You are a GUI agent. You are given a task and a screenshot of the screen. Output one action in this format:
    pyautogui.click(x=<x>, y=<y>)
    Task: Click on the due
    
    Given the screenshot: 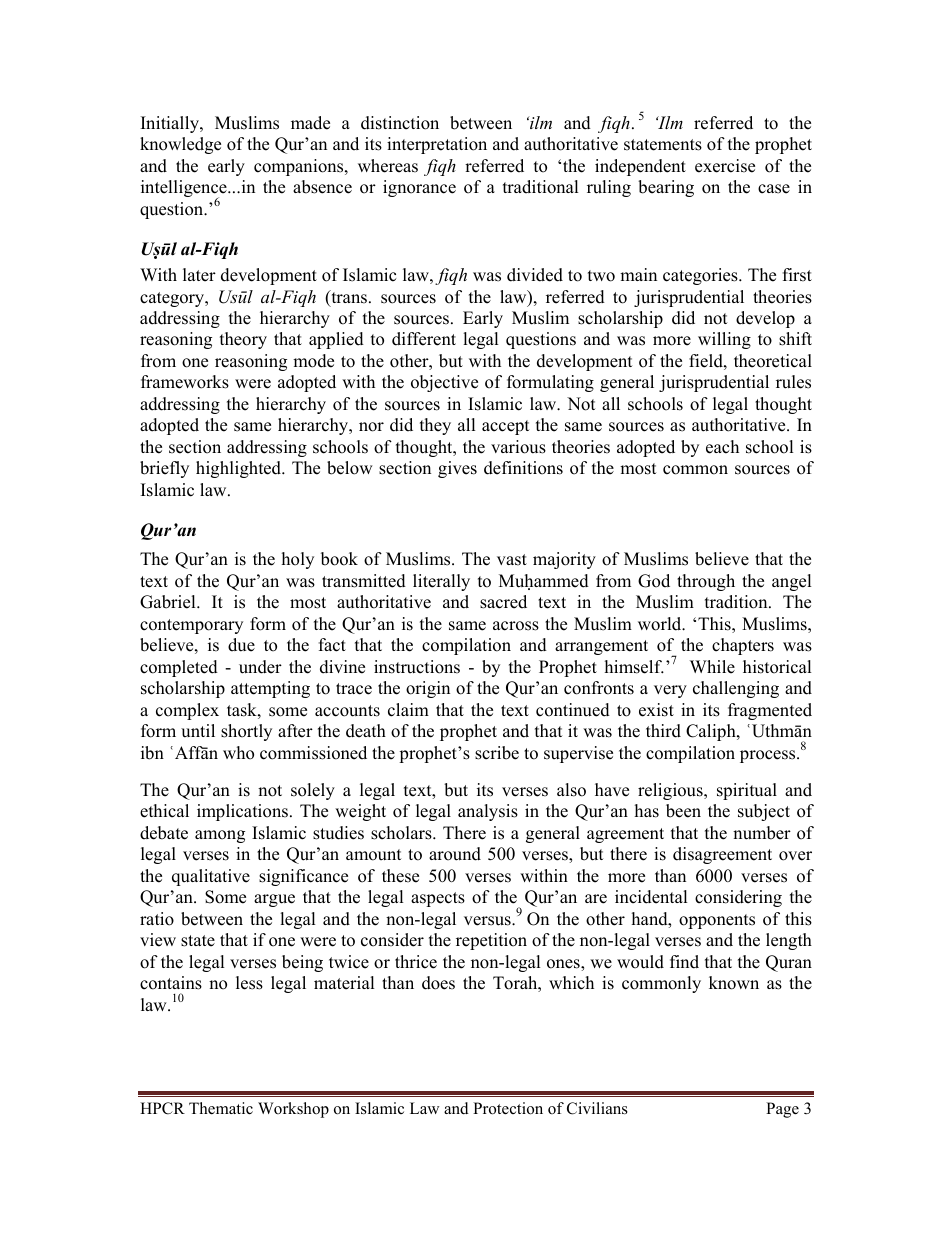 What is the action you would take?
    pyautogui.click(x=241, y=645)
